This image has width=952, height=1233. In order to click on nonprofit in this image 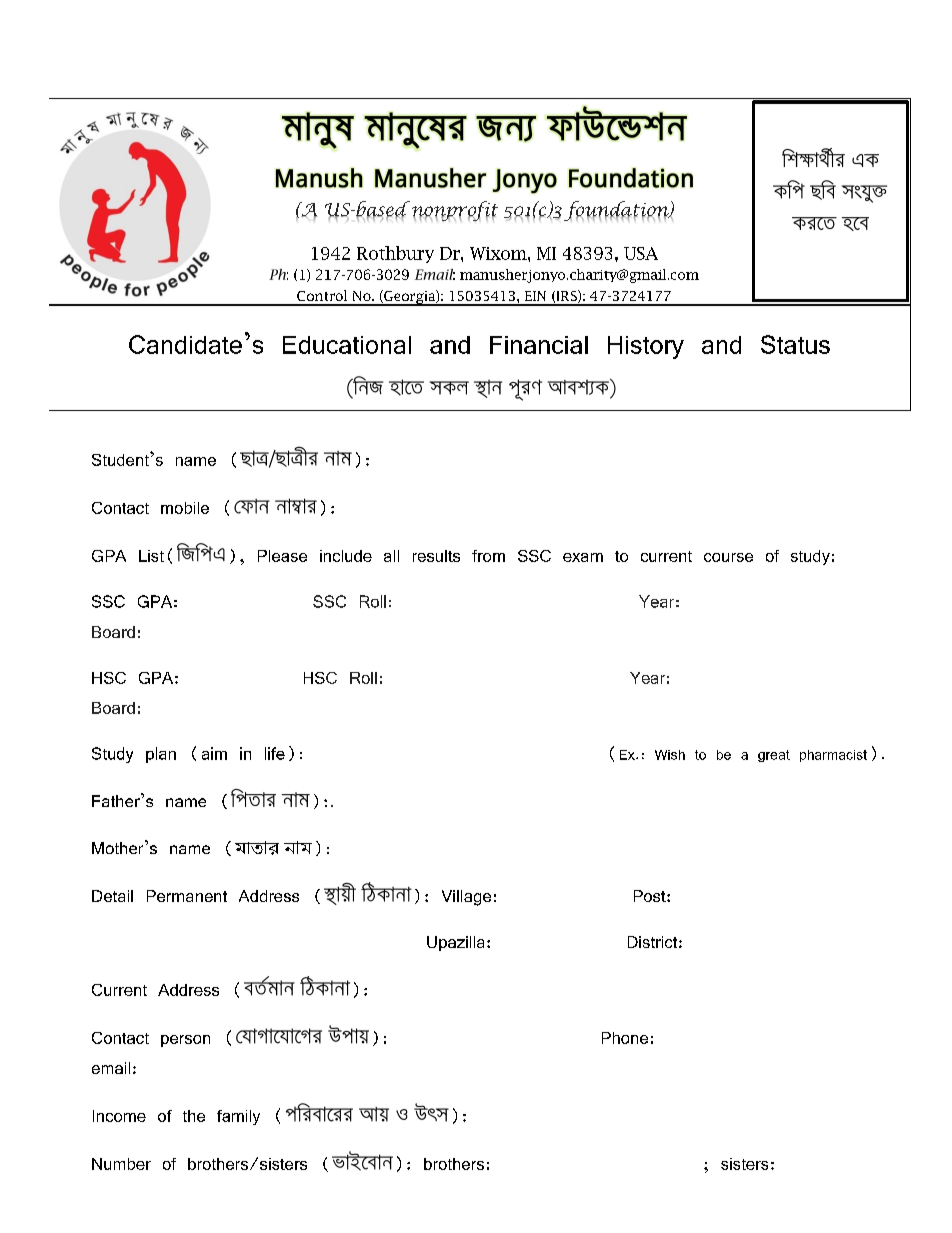, I will do `click(453, 211)`.
